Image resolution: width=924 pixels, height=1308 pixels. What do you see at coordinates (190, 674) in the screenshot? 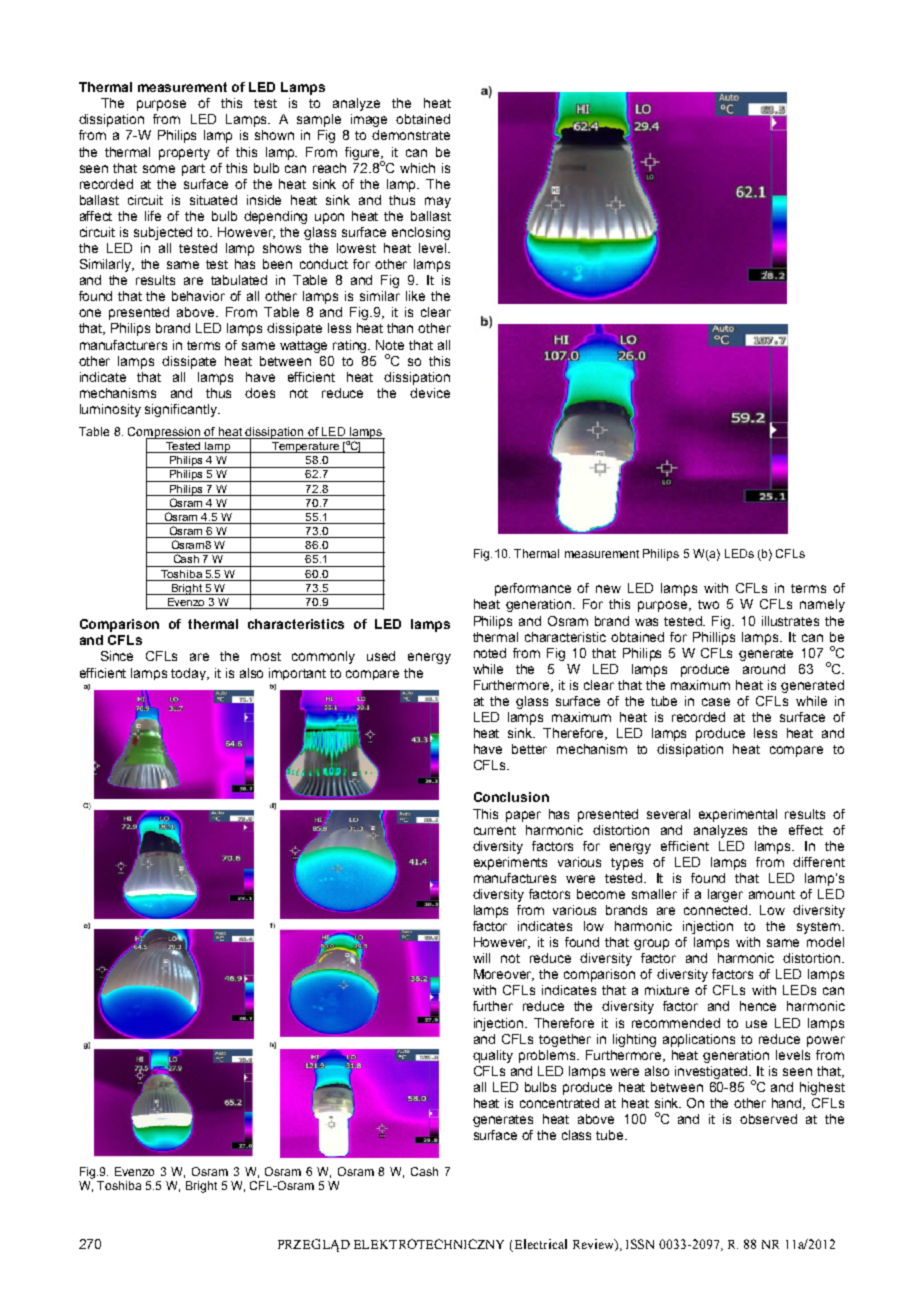
I see `today` at bounding box center [190, 674].
